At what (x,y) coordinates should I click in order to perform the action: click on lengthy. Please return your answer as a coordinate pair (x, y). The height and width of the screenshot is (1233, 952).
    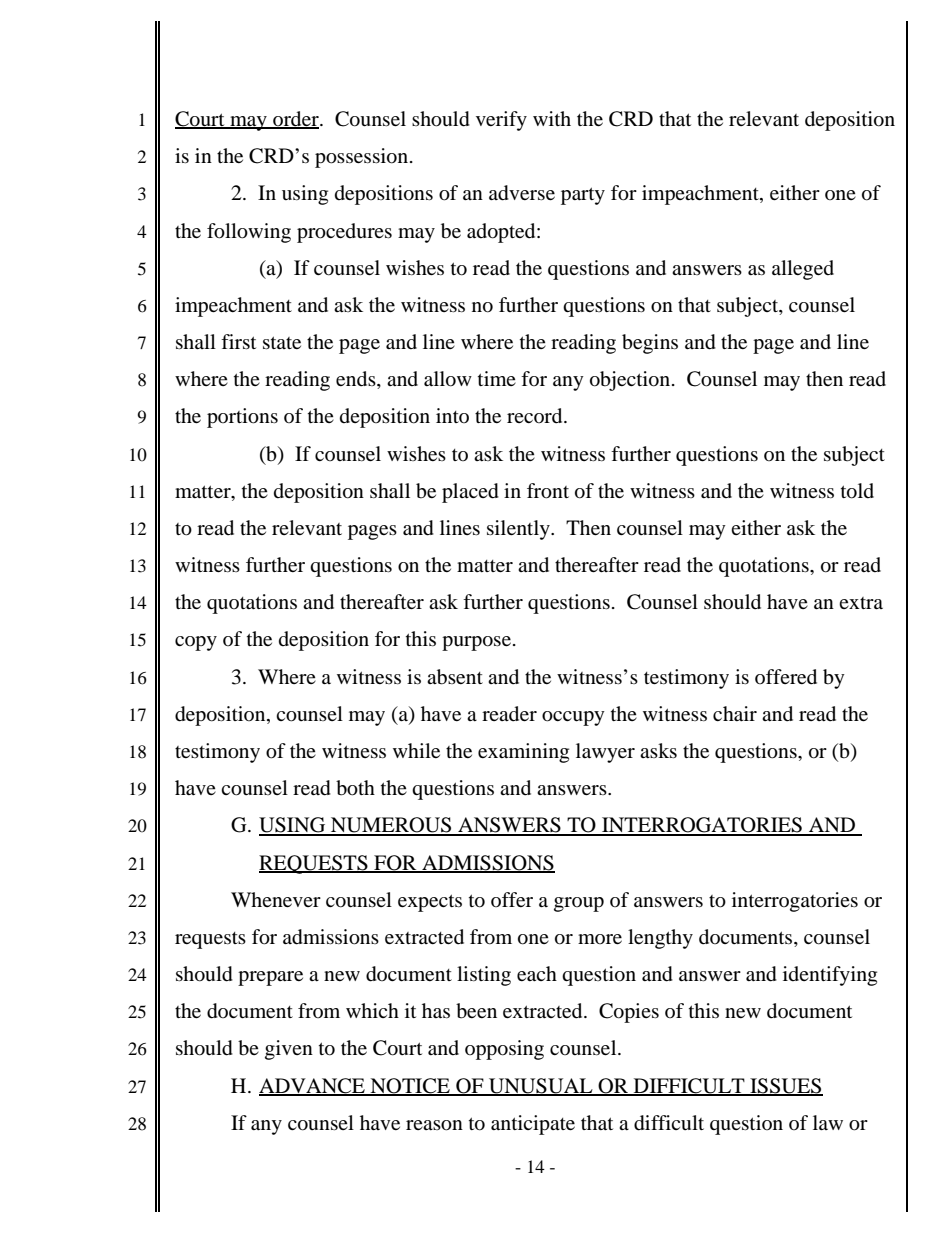
    Looking at the image, I should click on (660, 939).
